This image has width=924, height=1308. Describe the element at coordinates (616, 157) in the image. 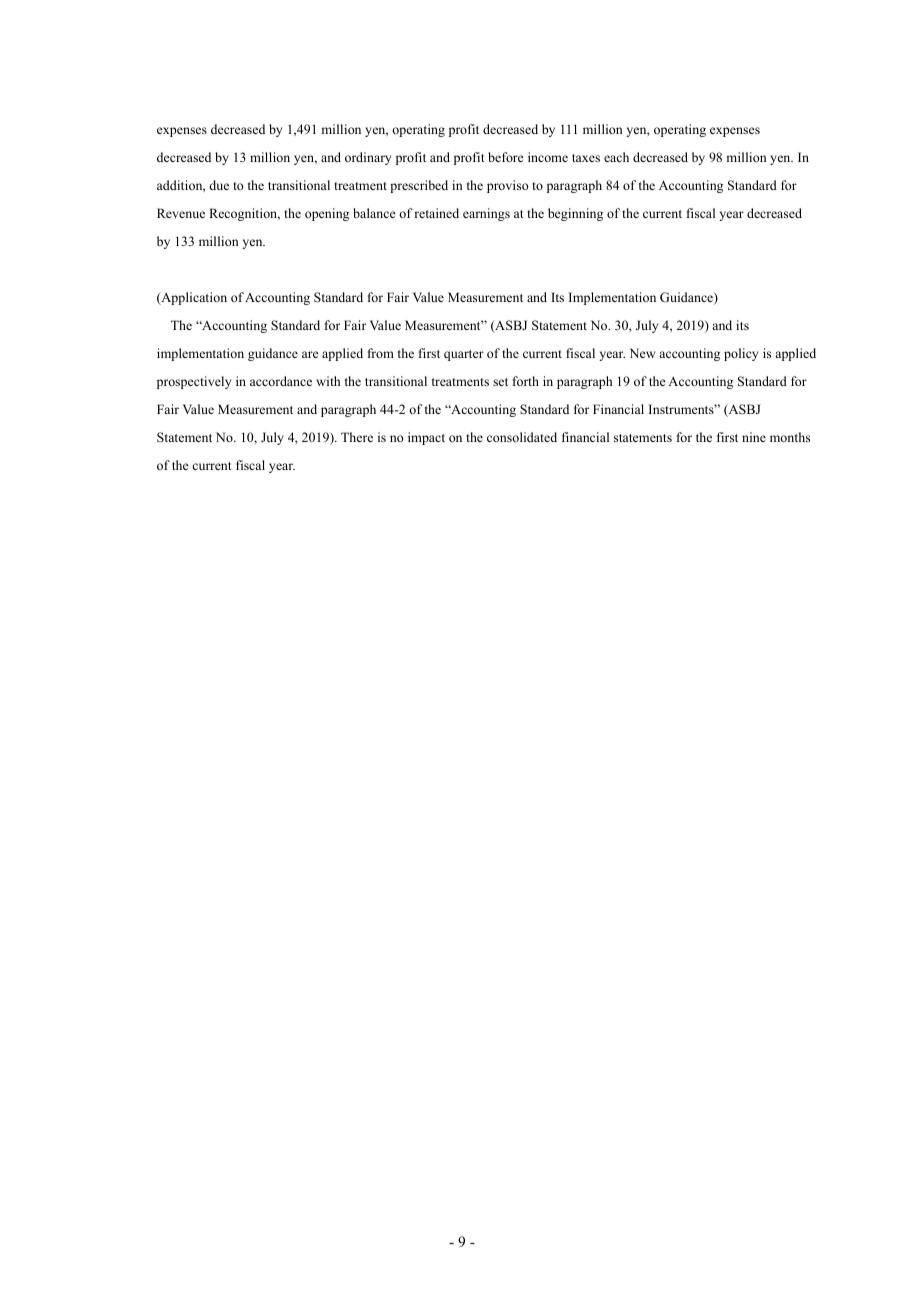

I see `each` at that location.
